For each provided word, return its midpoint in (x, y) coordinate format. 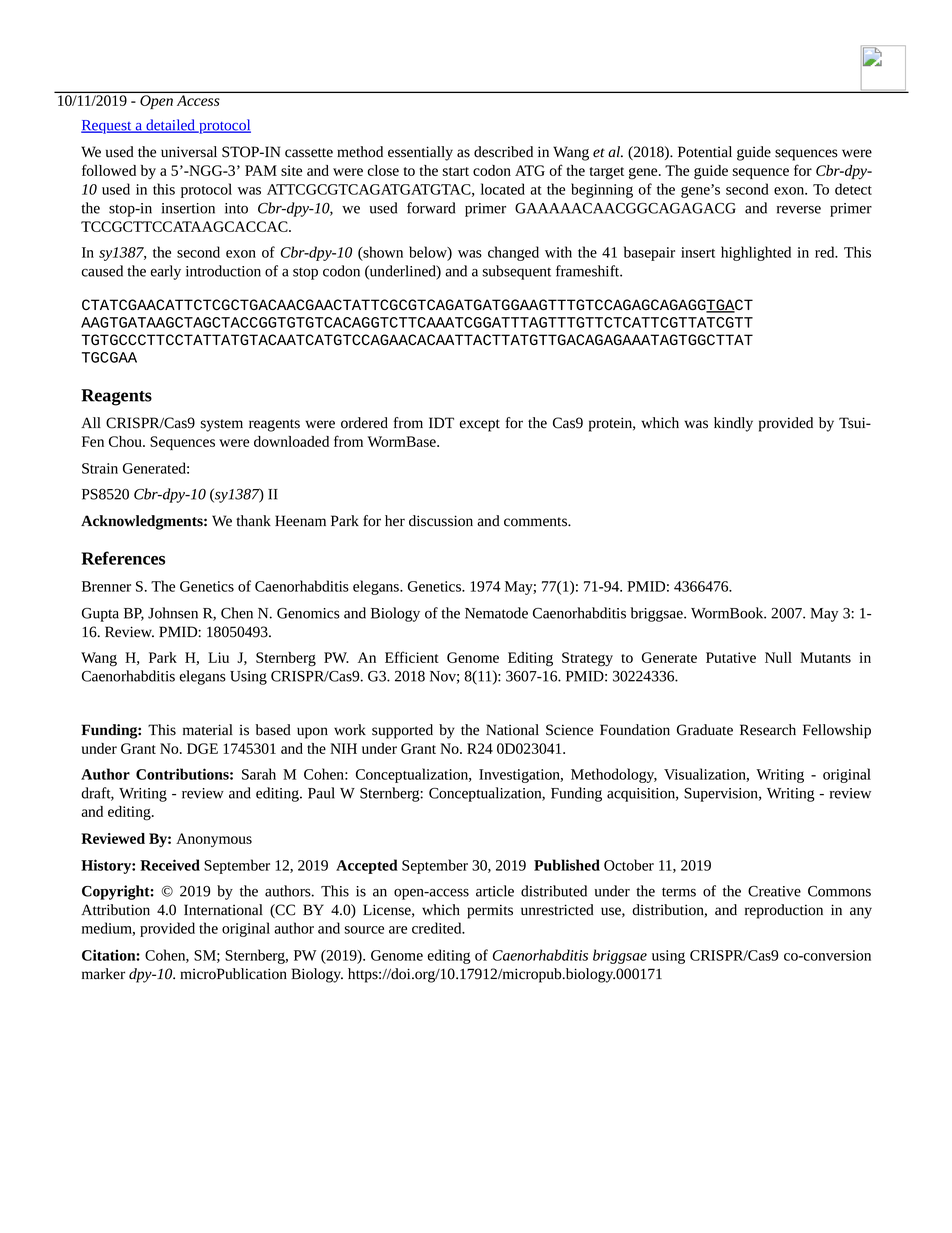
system (222, 425)
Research (768, 730)
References (123, 558)
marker (103, 974)
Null (778, 657)
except (480, 425)
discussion (441, 521)
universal (189, 152)
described (503, 152)
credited (438, 928)
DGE (202, 748)
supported (402, 731)
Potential (705, 152)
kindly (733, 424)
